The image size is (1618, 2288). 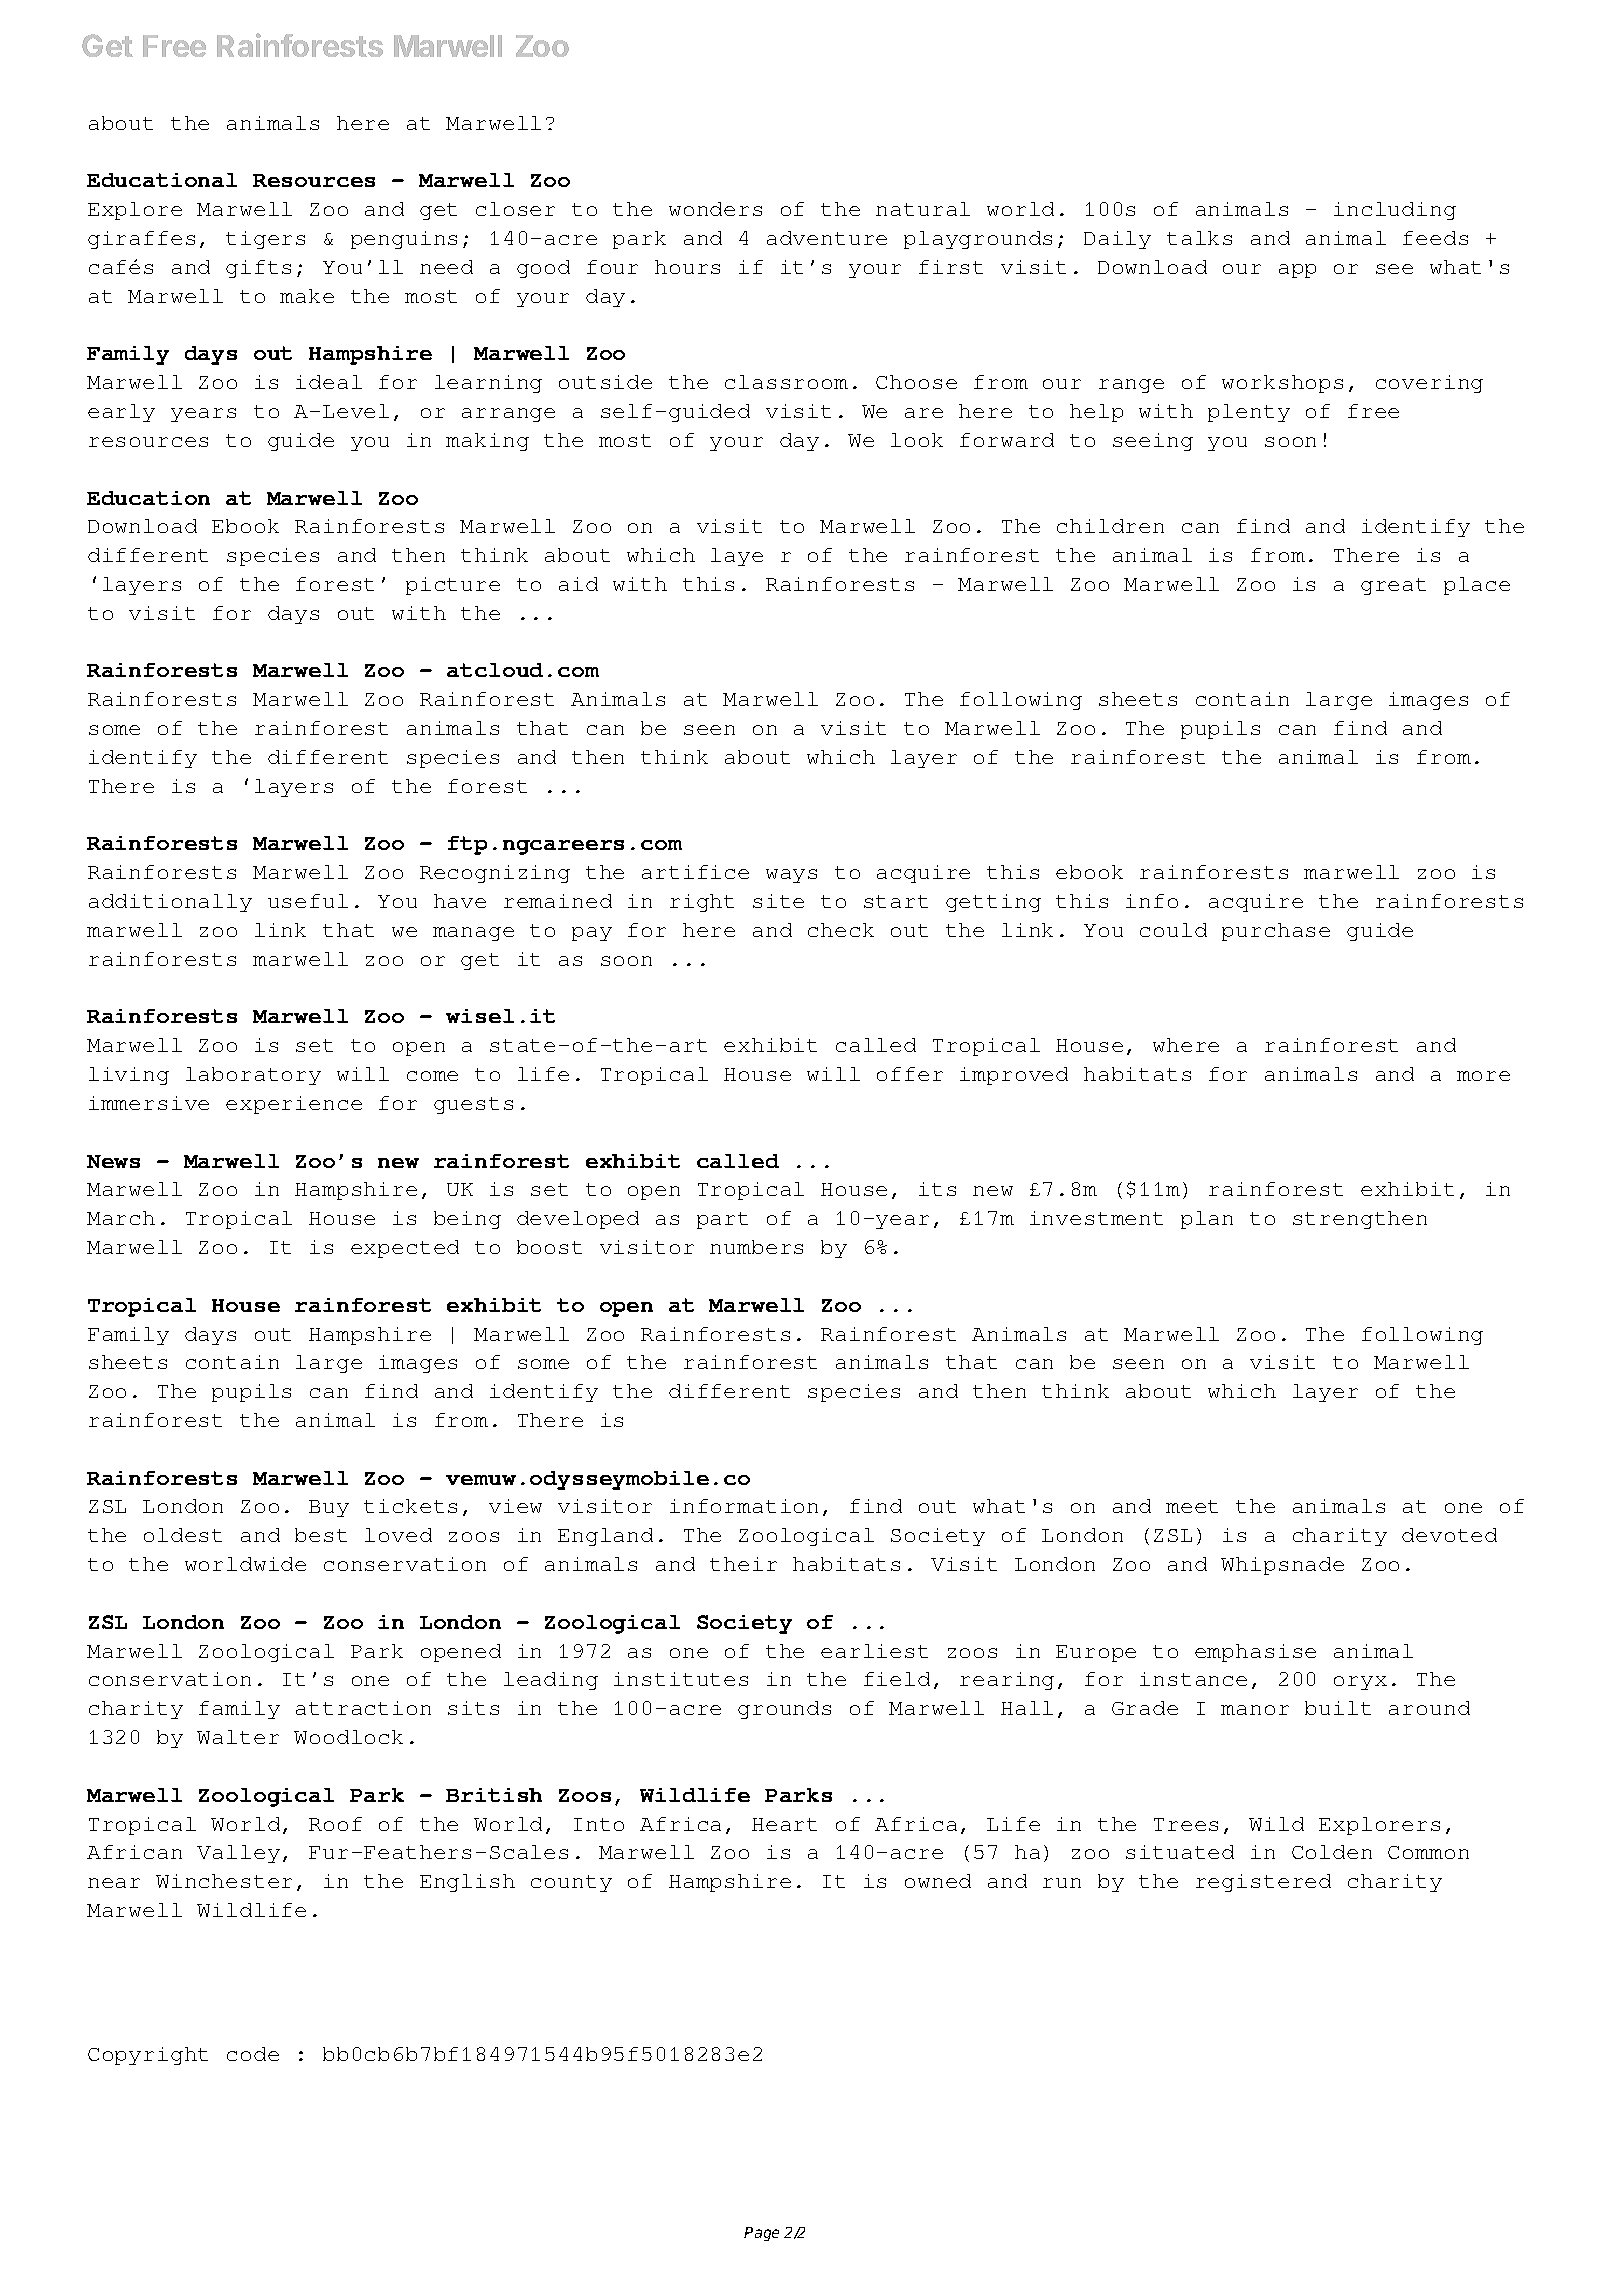 I want to click on site, so click(x=778, y=901).
